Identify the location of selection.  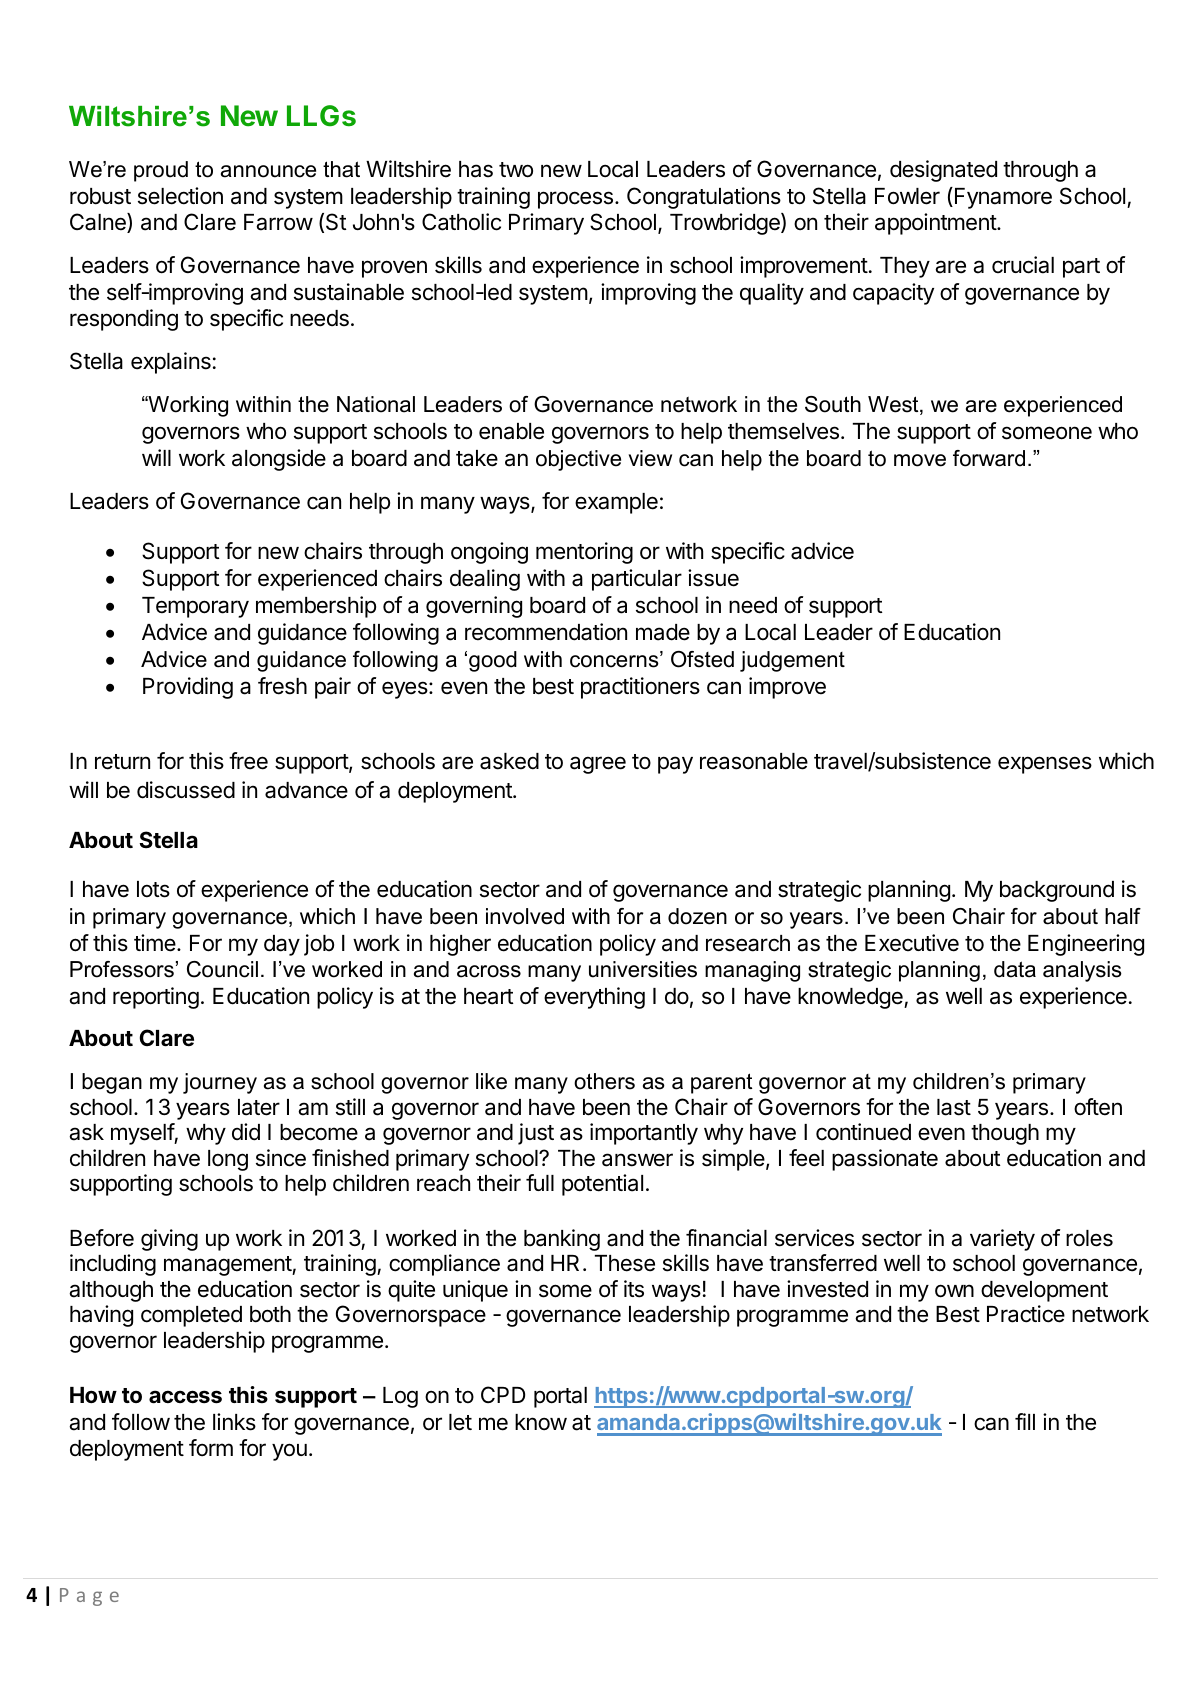
(180, 196).
